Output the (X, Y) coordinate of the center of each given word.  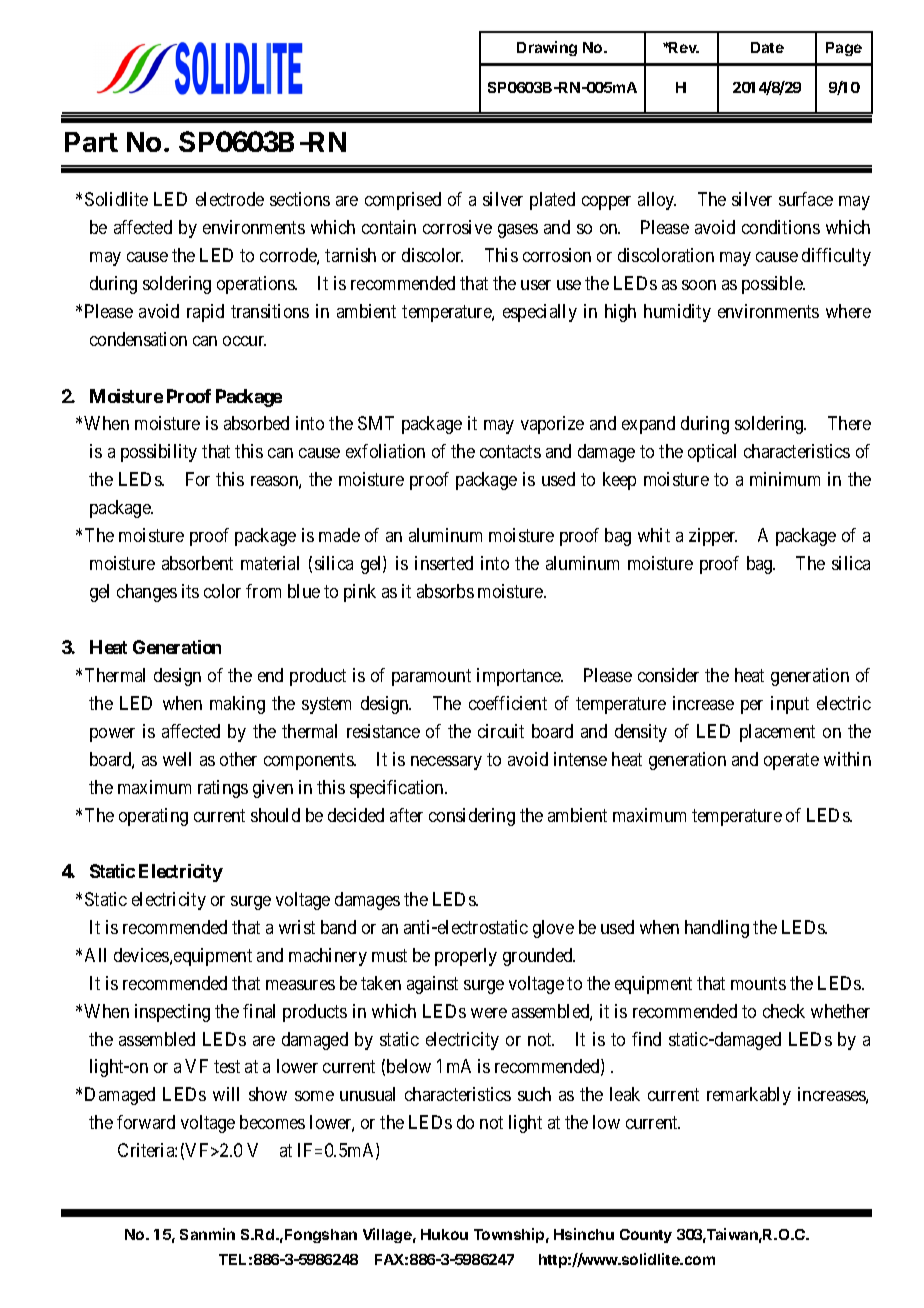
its (190, 591)
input (790, 705)
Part (91, 142)
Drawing (547, 48)
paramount (431, 677)
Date (767, 47)
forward (146, 1122)
